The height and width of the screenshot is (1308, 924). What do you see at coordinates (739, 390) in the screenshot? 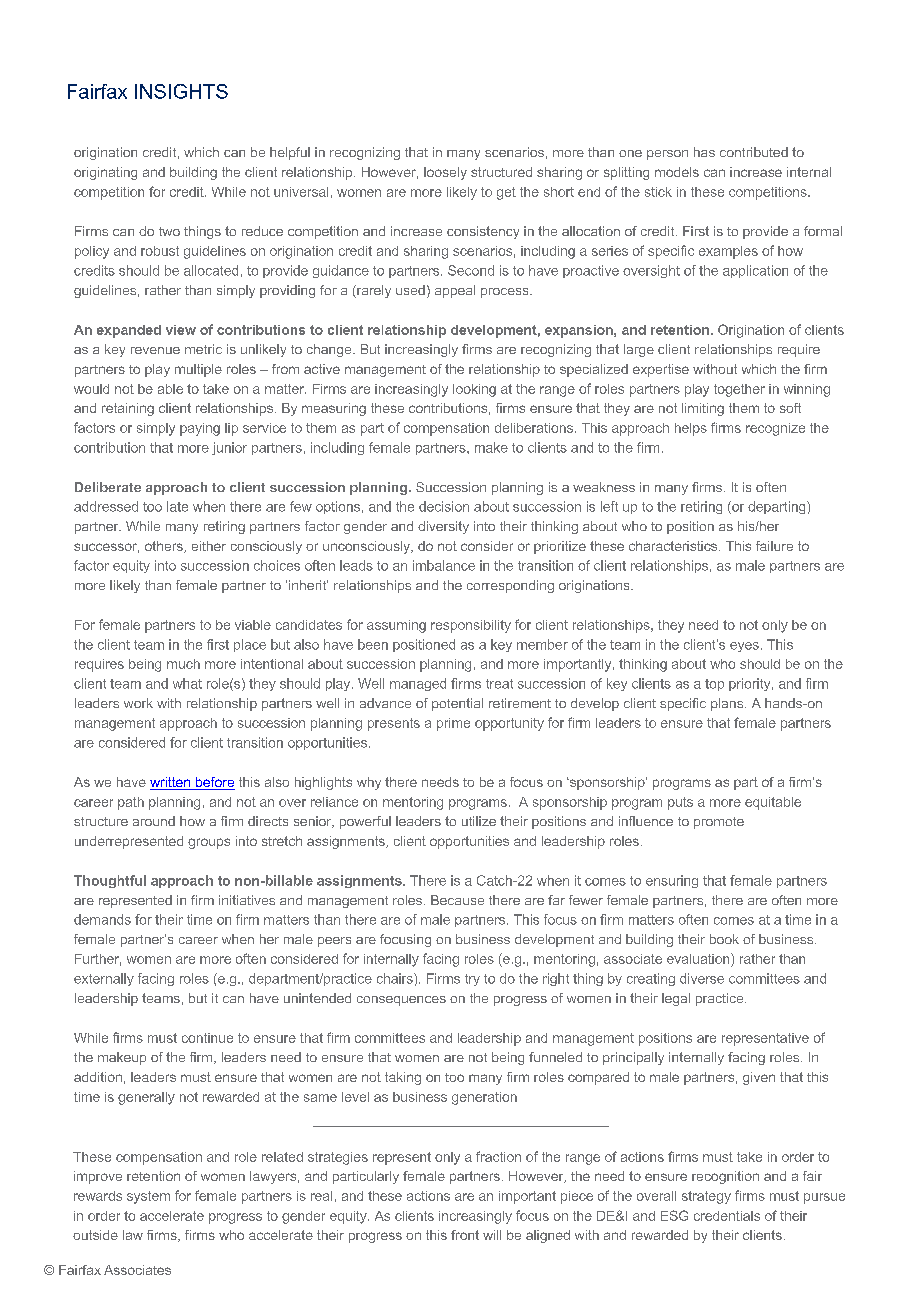
I see `together` at bounding box center [739, 390].
